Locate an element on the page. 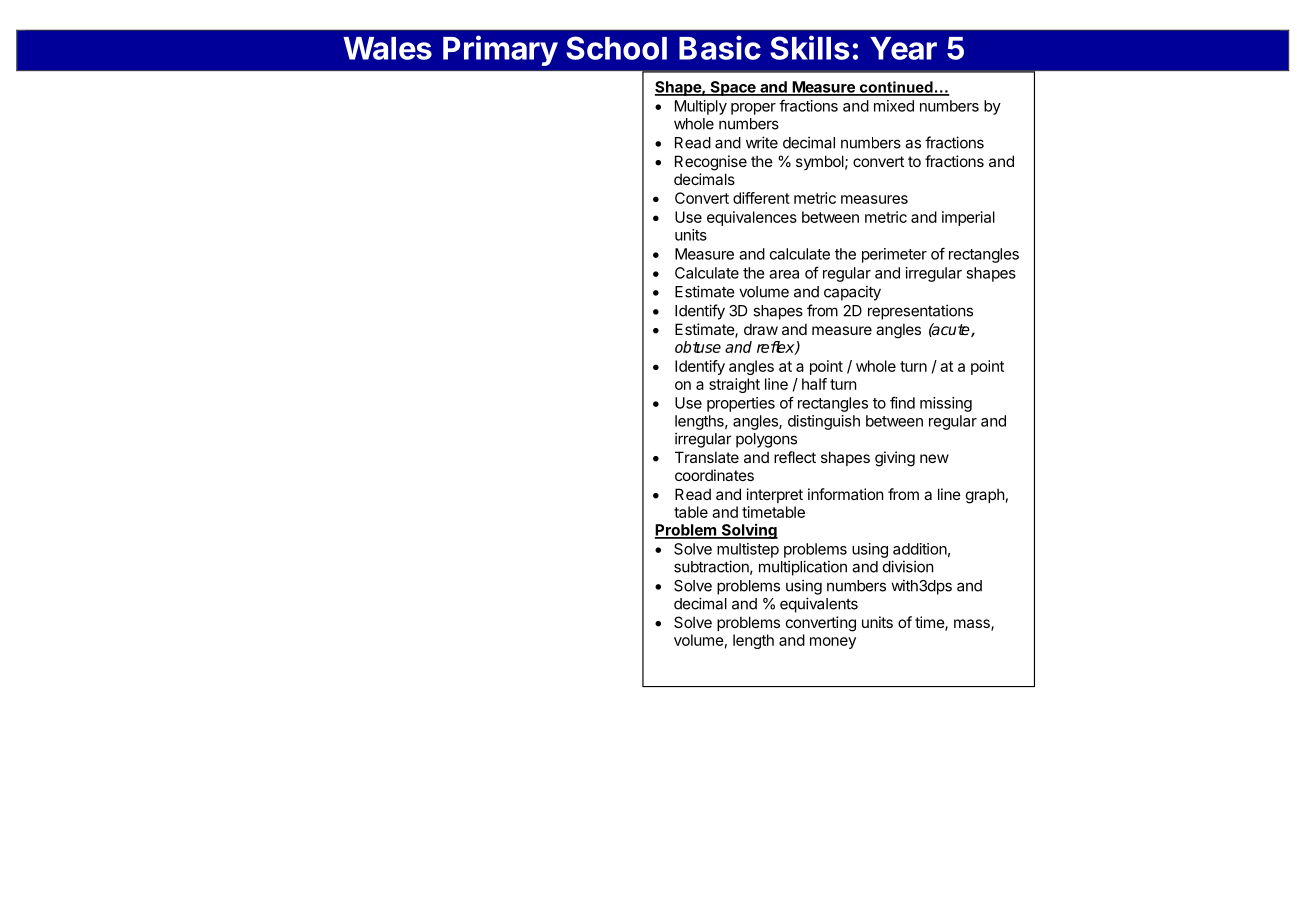 This image has height=924, width=1308. Basic is located at coordinates (720, 47).
